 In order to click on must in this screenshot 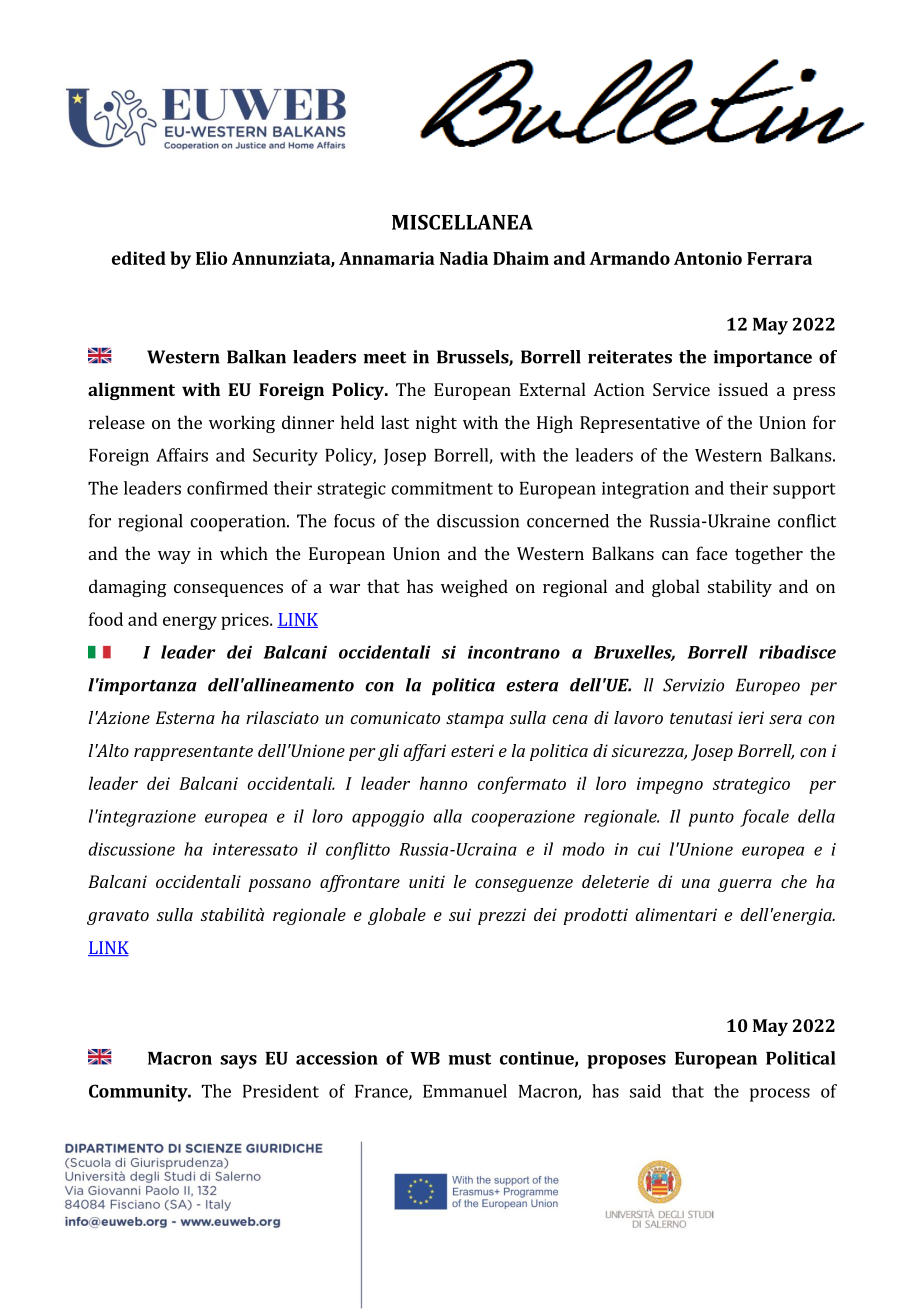, I will do `click(469, 1059)`.
